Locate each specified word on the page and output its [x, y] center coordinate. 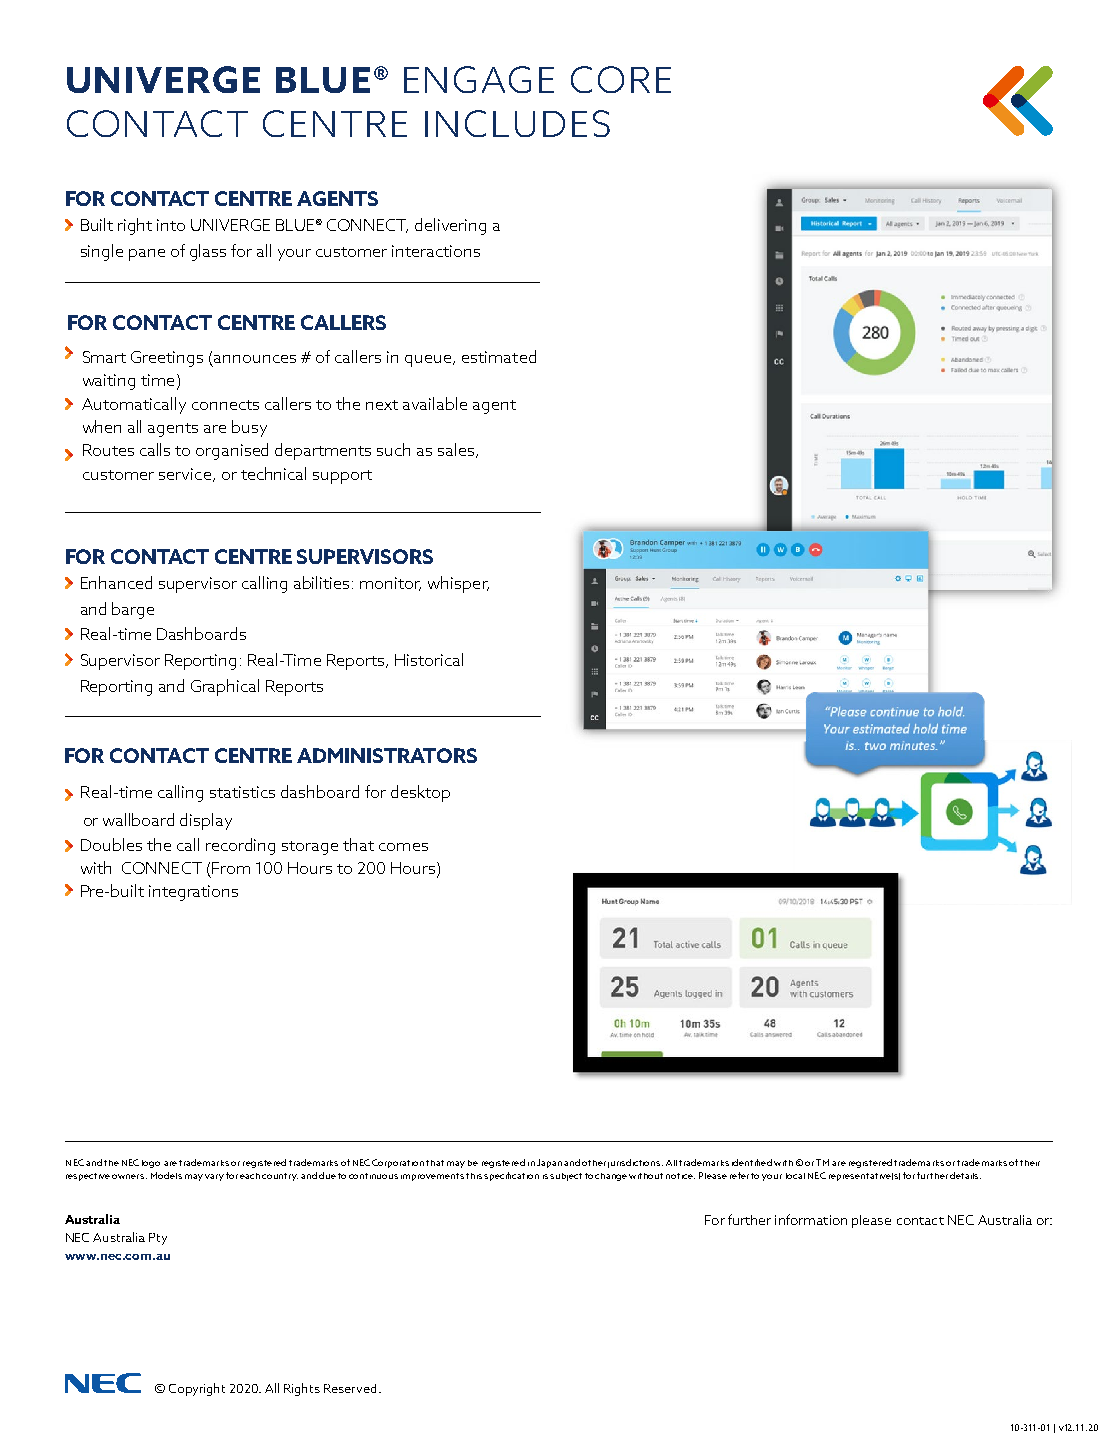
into [171, 225]
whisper [458, 584]
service [186, 475]
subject [566, 1177]
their [1030, 1163]
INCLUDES [517, 123]
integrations [193, 893]
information [811, 1219]
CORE [621, 79]
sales [457, 450]
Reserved [352, 1388]
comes [403, 847]
